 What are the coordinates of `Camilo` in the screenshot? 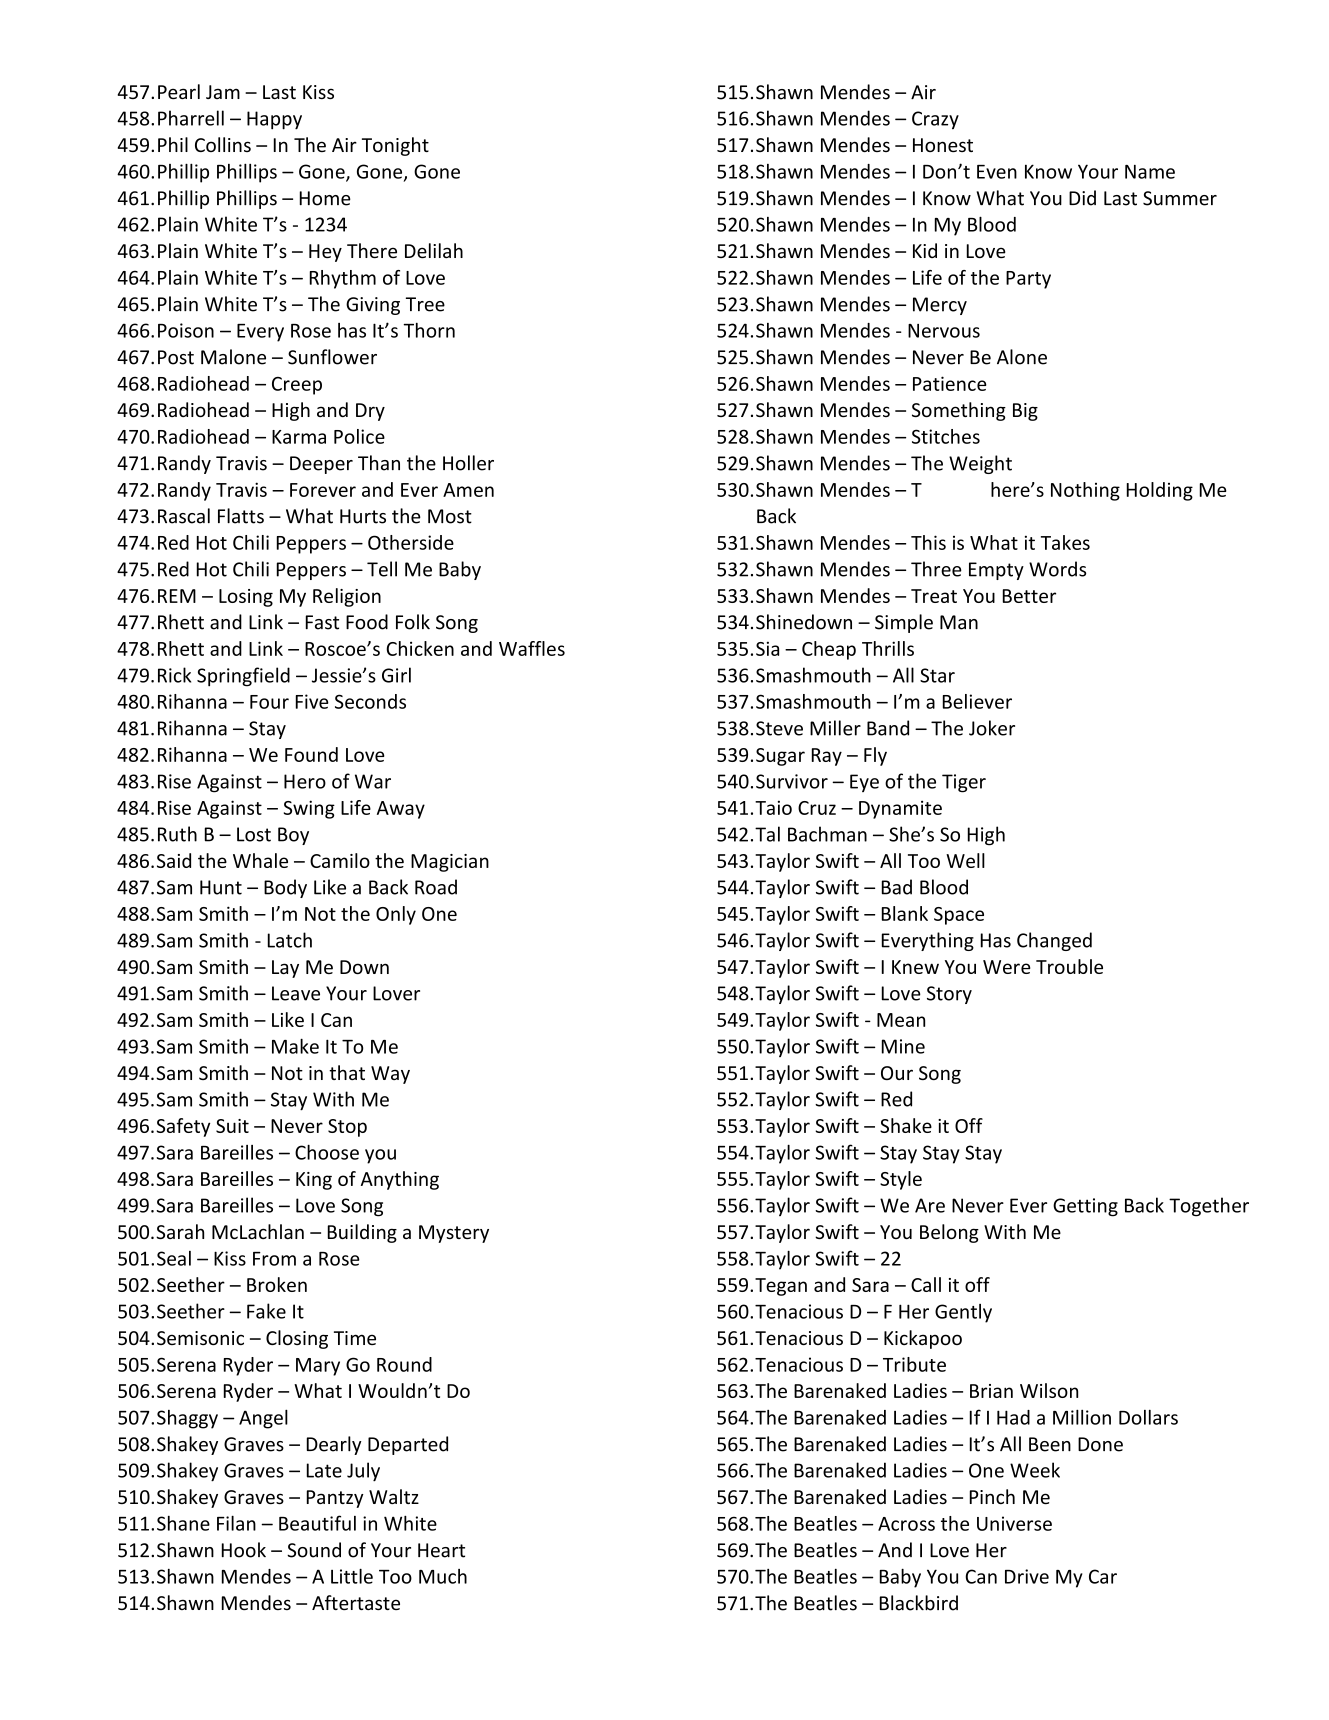 It's located at (340, 860).
